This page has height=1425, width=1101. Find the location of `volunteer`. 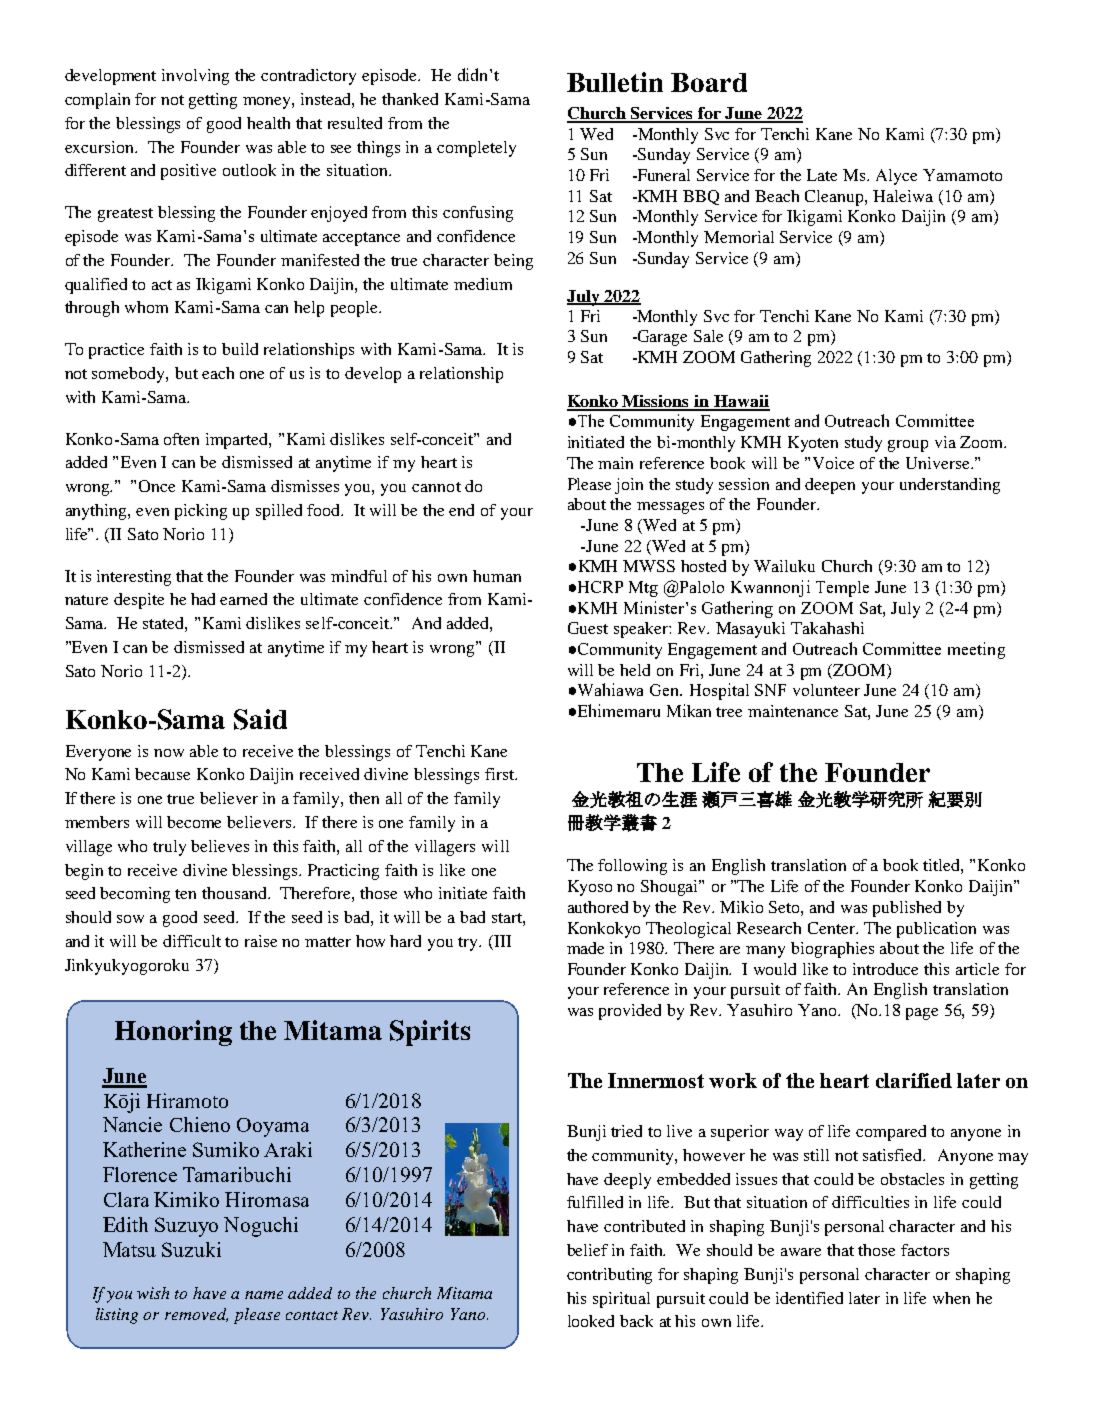

volunteer is located at coordinates (826, 690).
